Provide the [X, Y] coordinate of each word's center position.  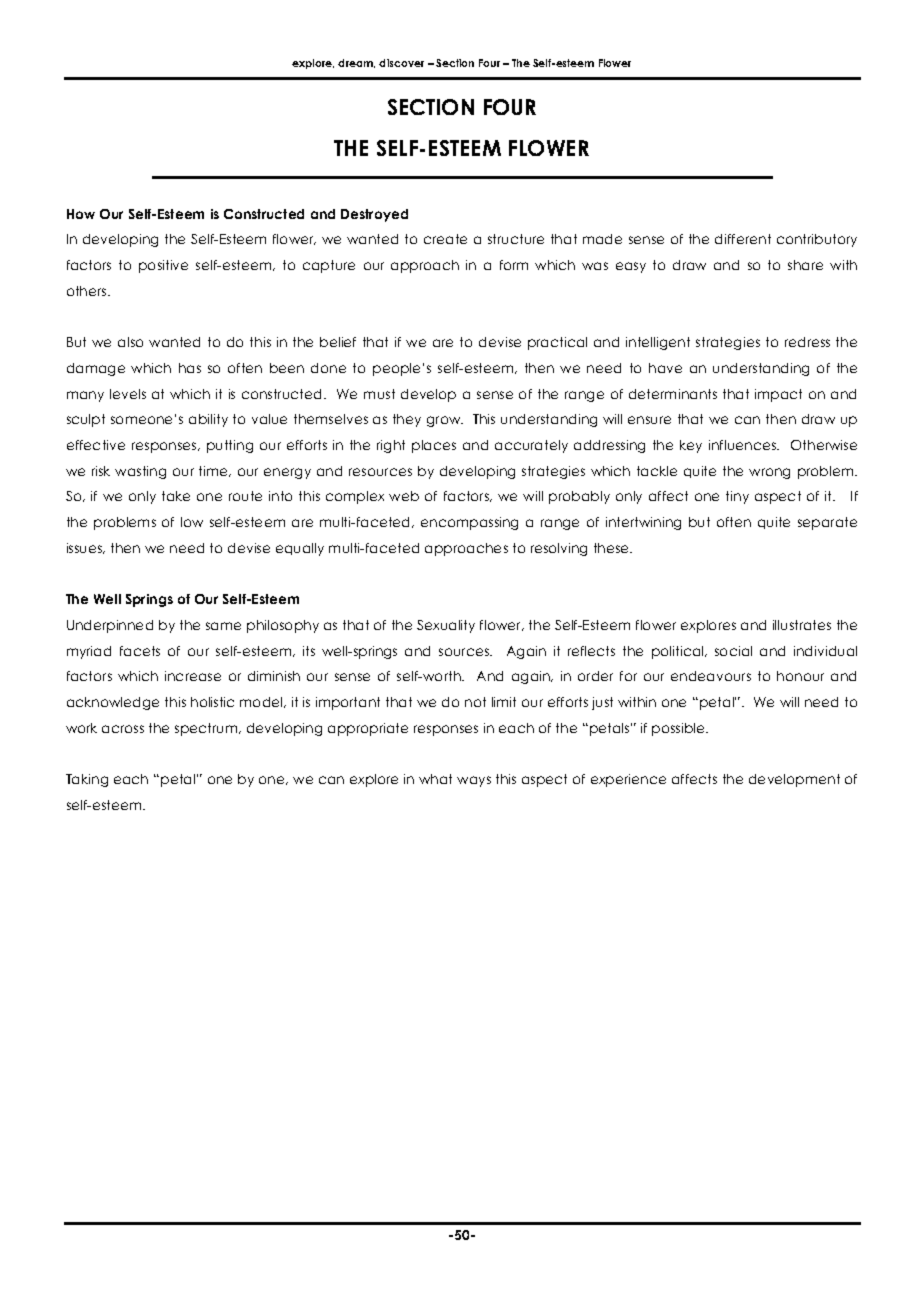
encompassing [469, 523]
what [435, 779]
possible [680, 729]
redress [807, 342]
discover [401, 63]
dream [356, 63]
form [514, 265]
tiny [737, 497]
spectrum [207, 729]
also [130, 342]
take [176, 496]
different [743, 239]
